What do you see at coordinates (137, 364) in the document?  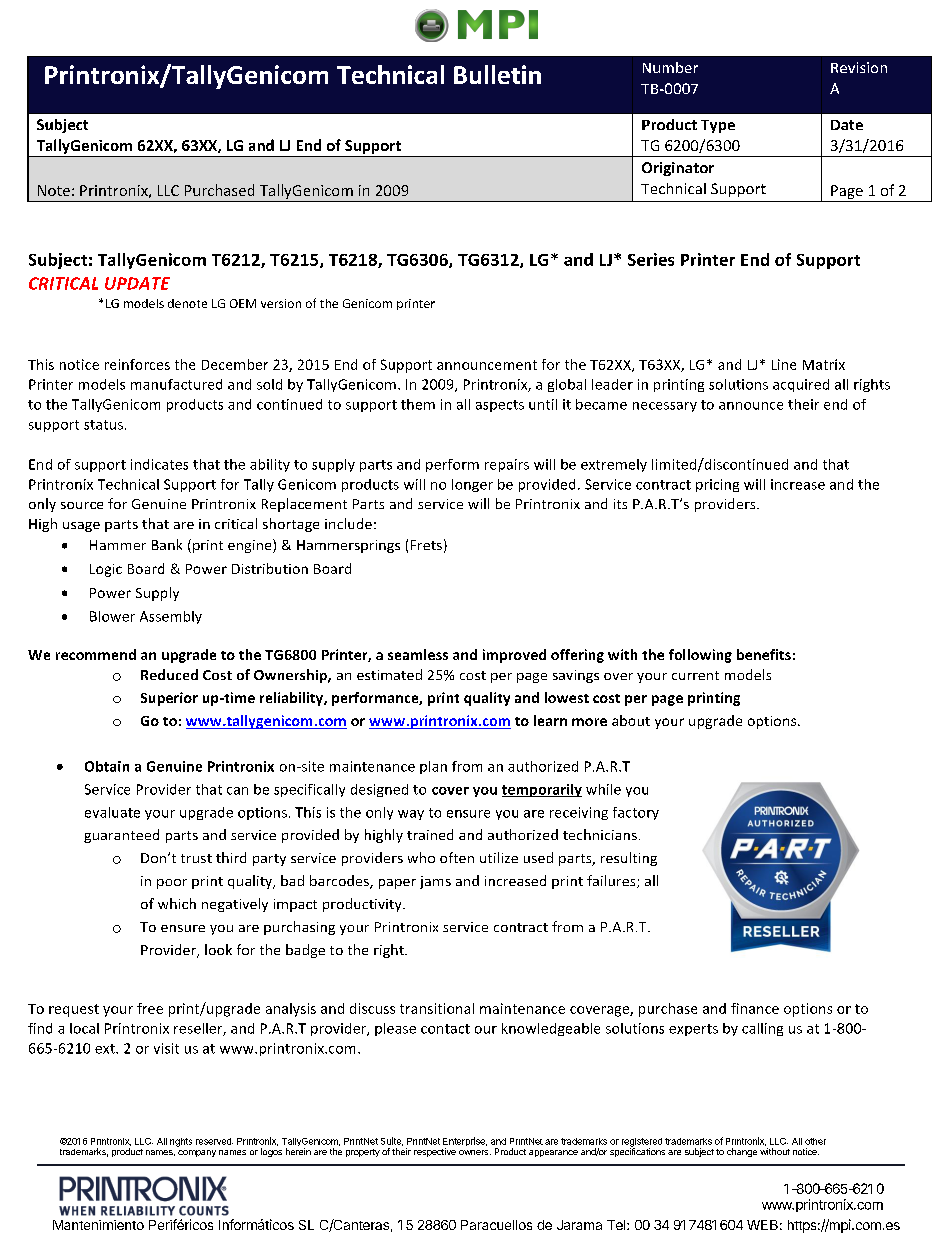 I see `reinforces` at bounding box center [137, 364].
